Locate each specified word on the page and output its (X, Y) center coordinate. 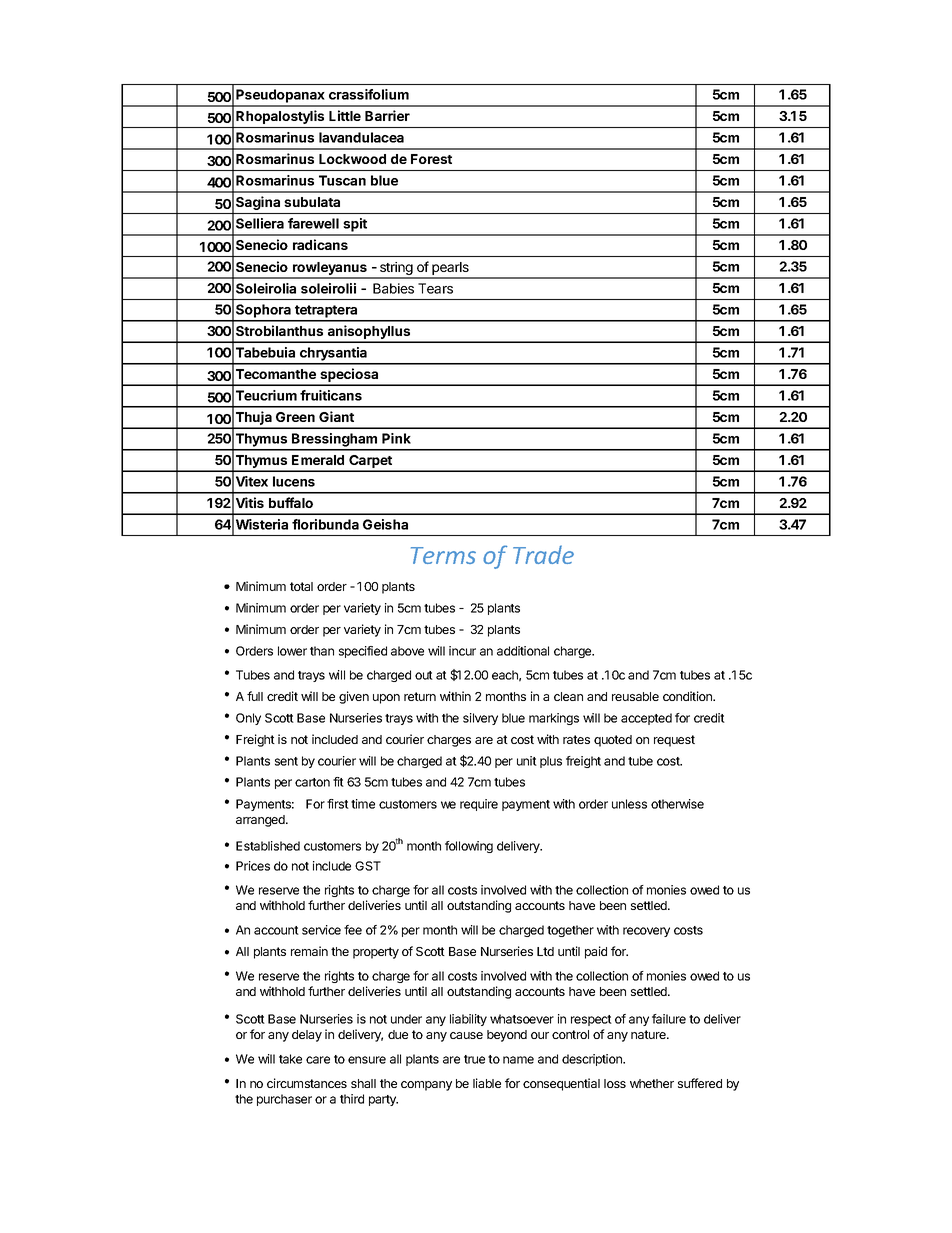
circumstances (307, 1083)
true (474, 1059)
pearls (450, 270)
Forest (431, 159)
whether (652, 1083)
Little (345, 115)
